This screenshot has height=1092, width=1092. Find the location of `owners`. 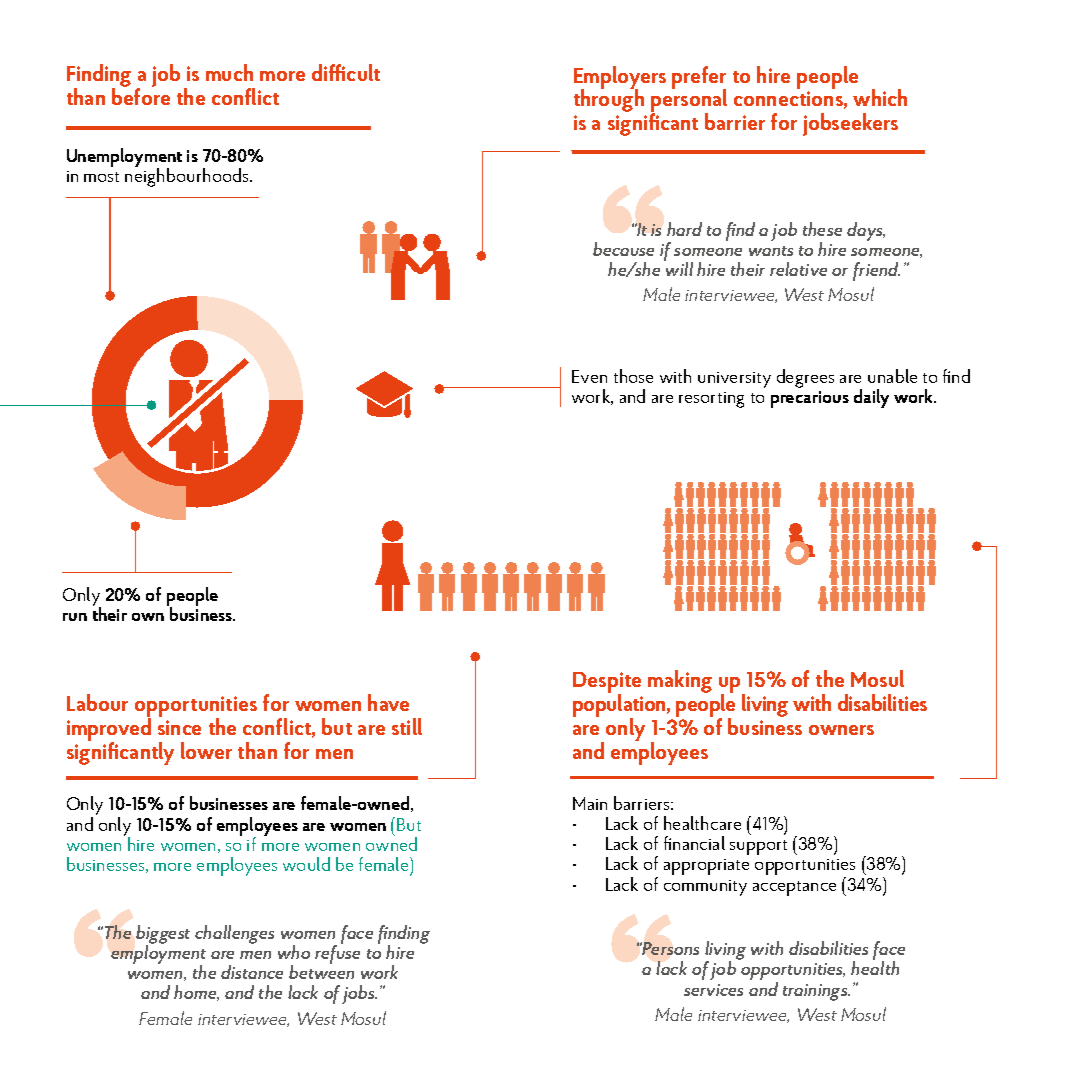

owners is located at coordinates (841, 730).
